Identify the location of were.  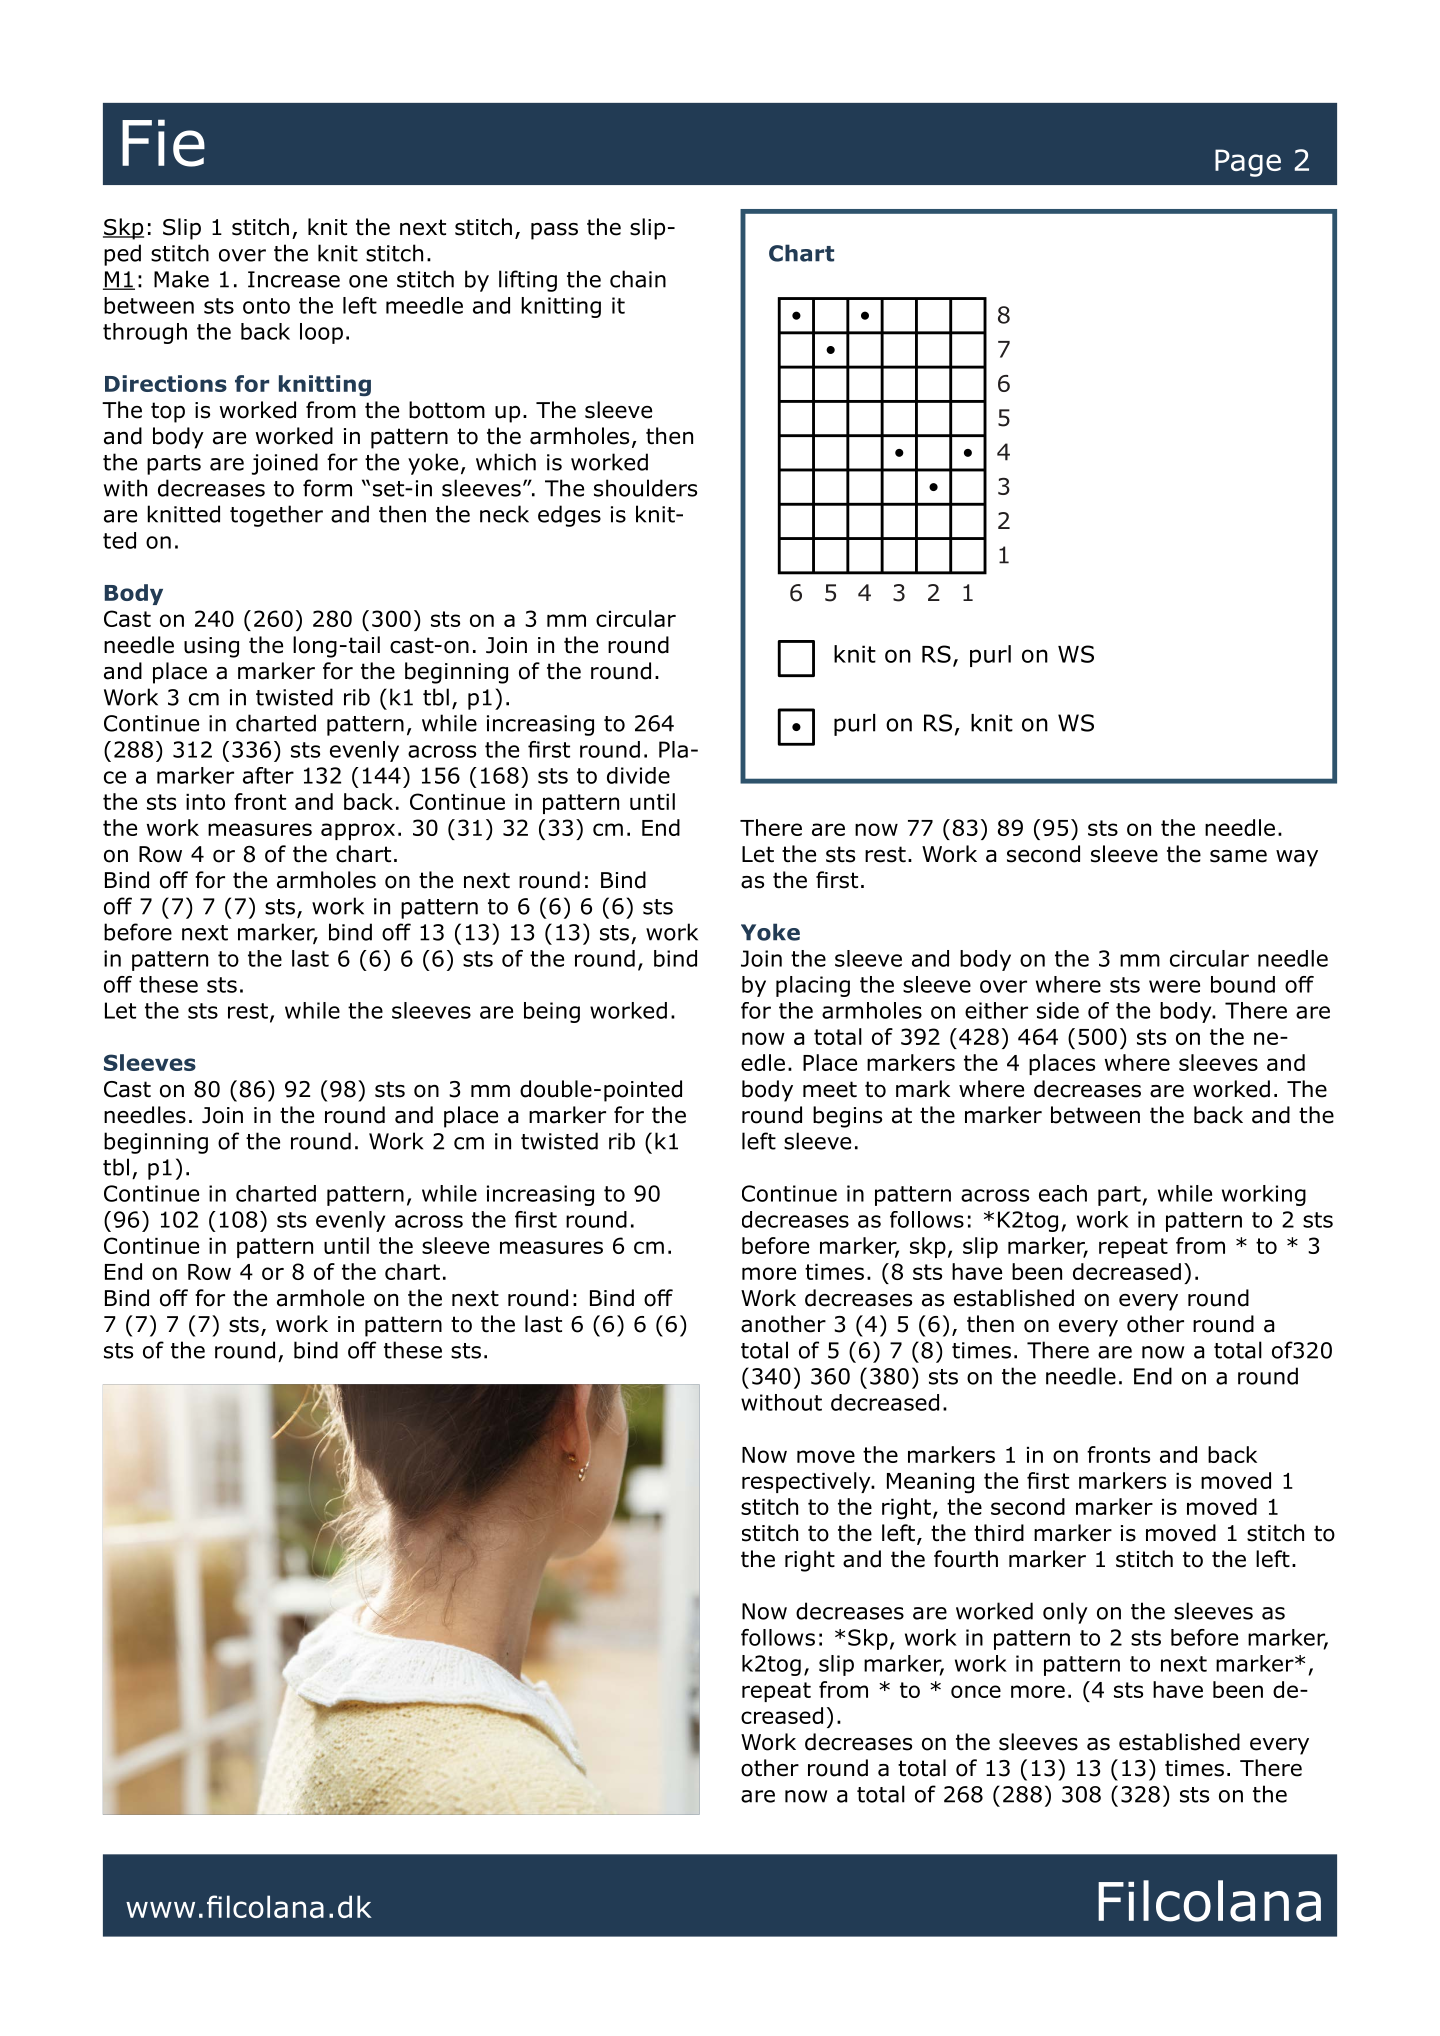
(1174, 986).
